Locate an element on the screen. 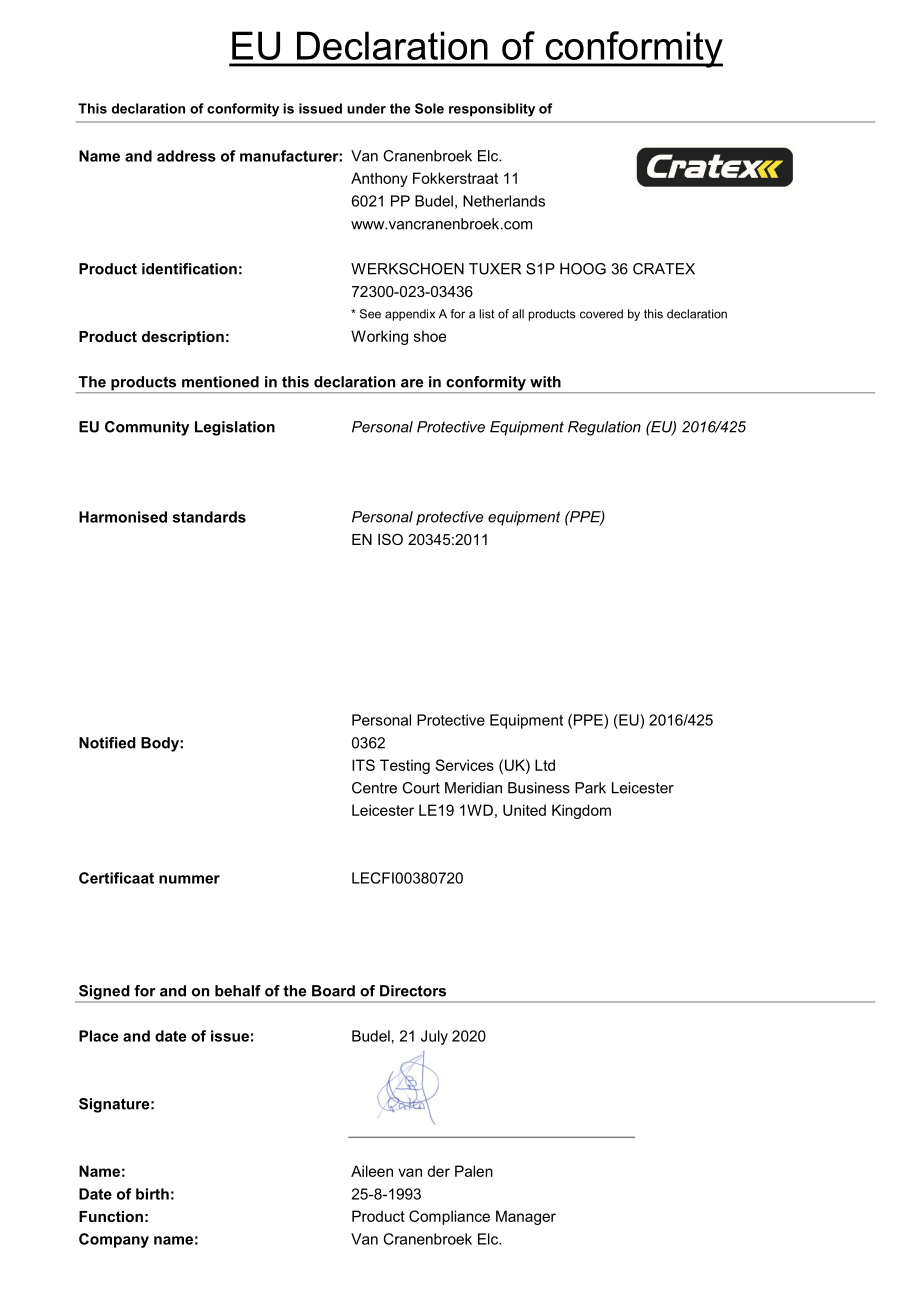  Centre is located at coordinates (374, 788).
